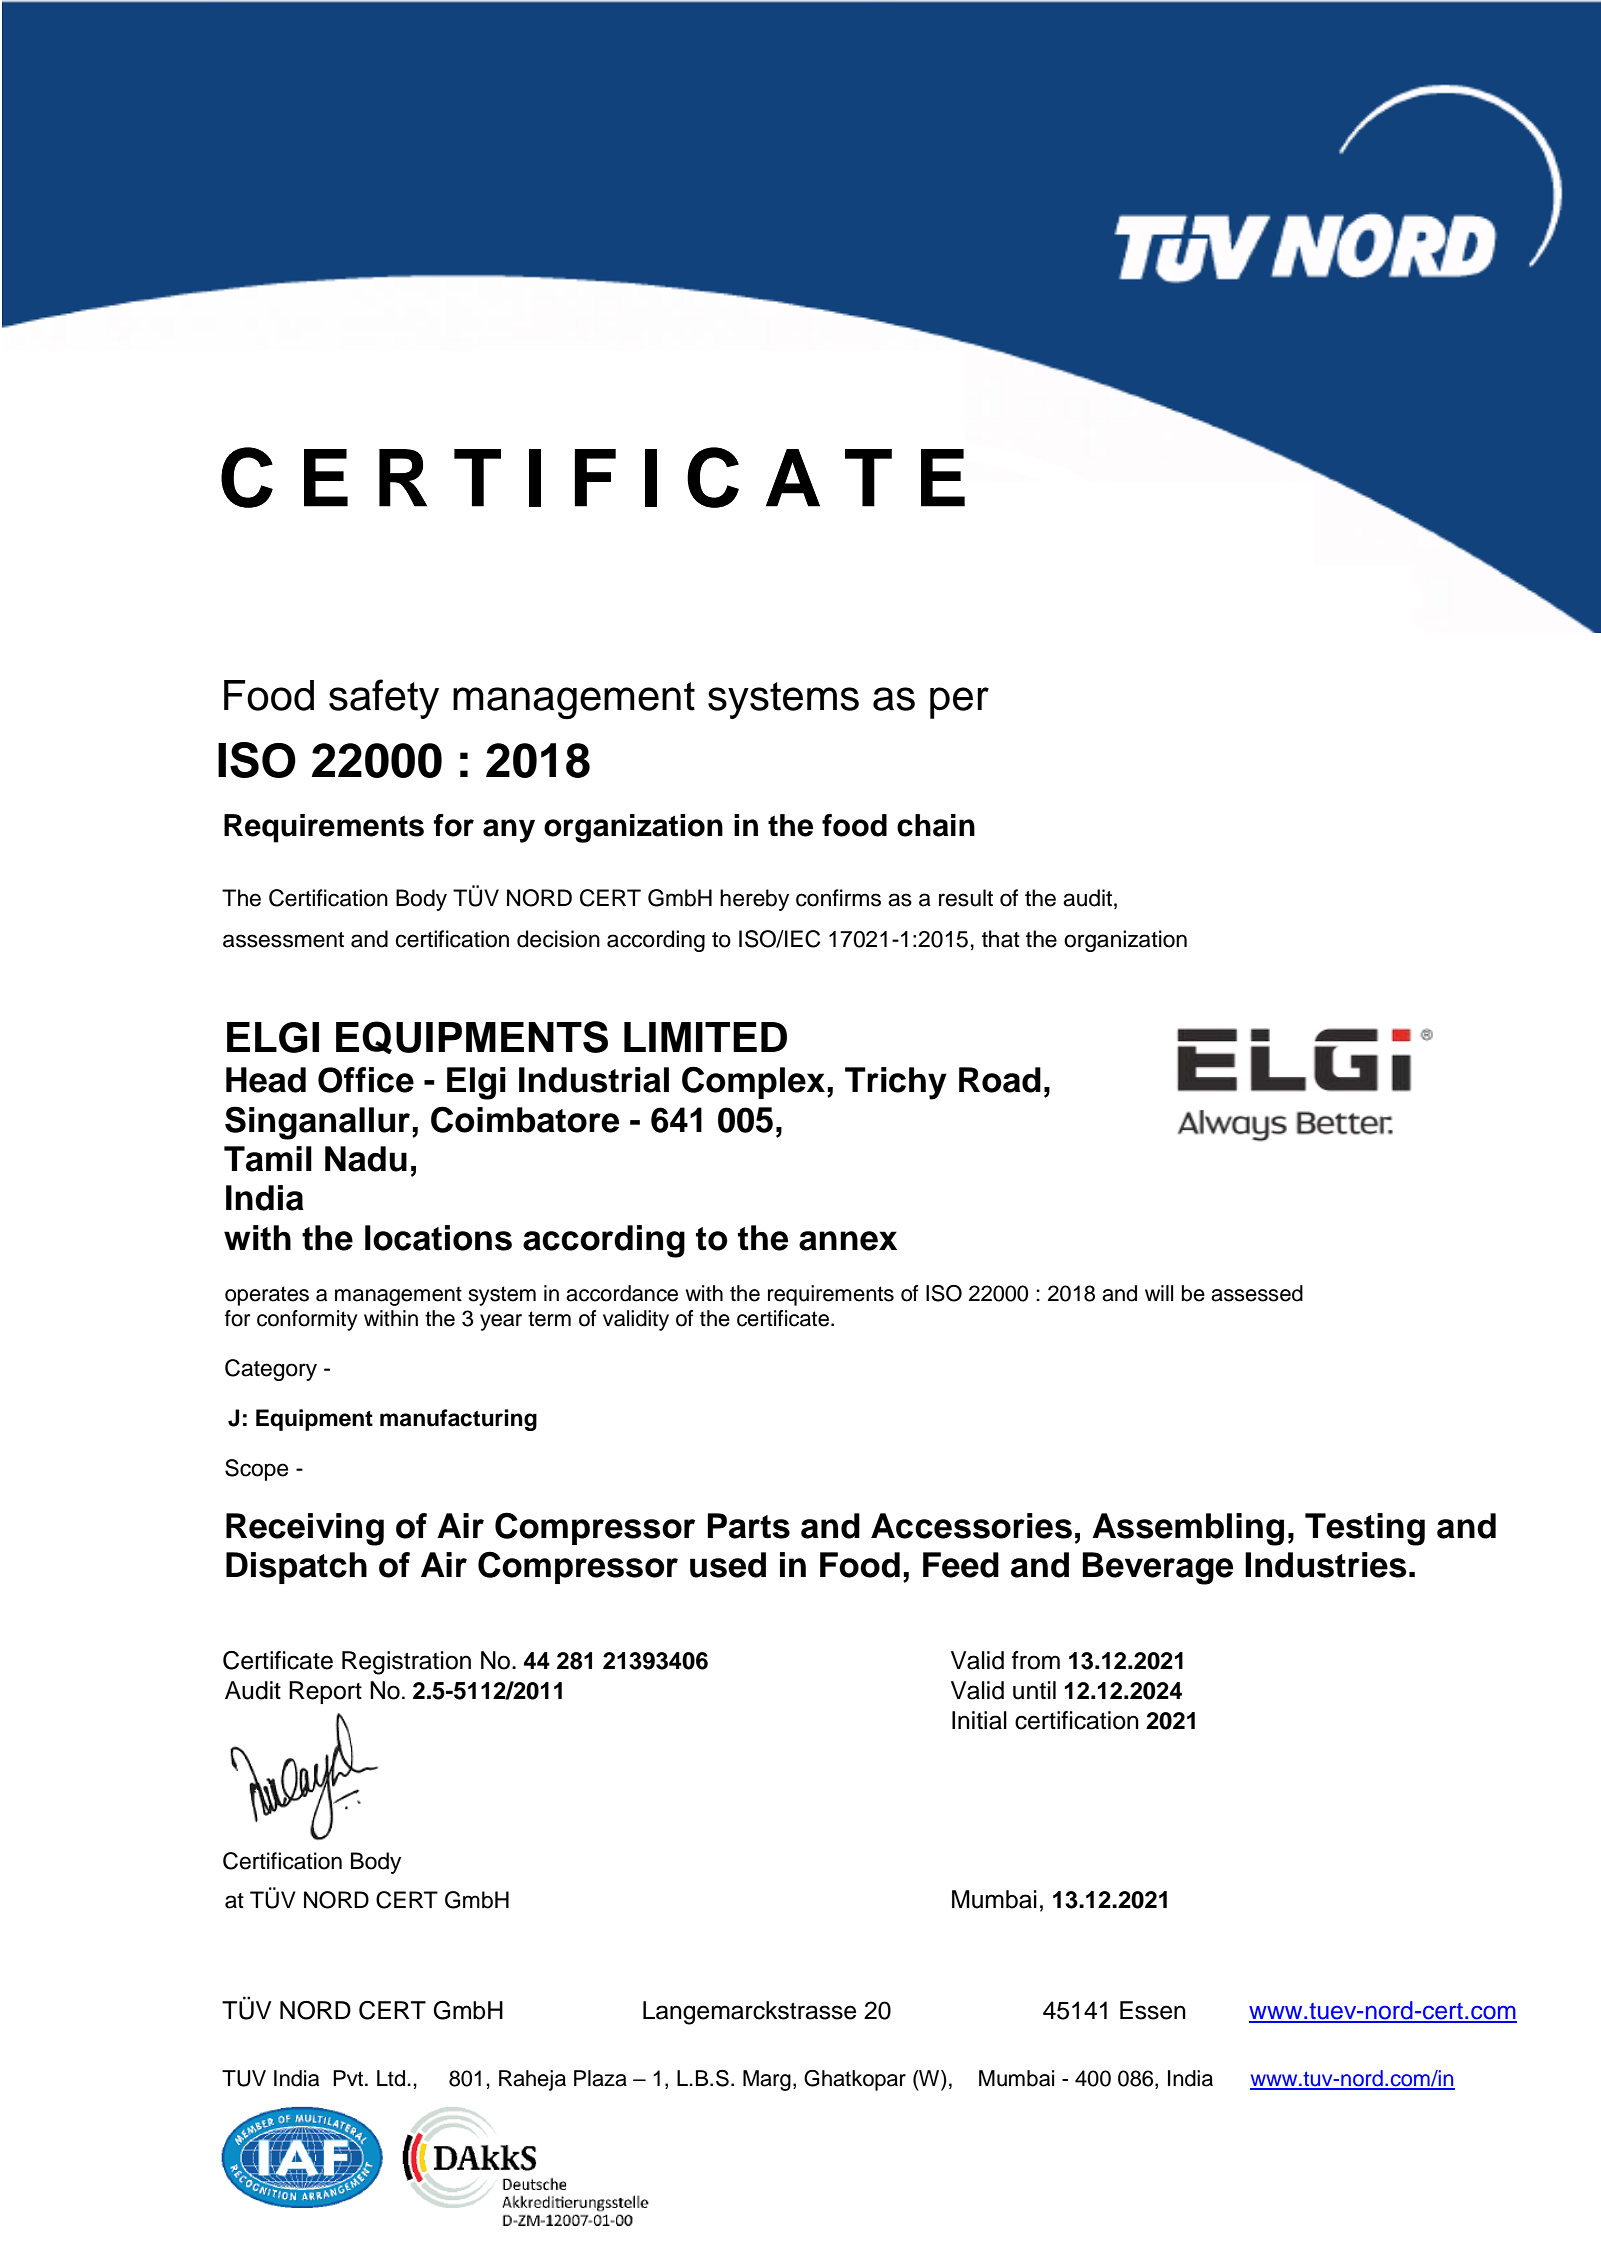 The width and height of the image is (1601, 2265). Describe the element at coordinates (1000, 1080) in the image. I see `Road` at that location.
